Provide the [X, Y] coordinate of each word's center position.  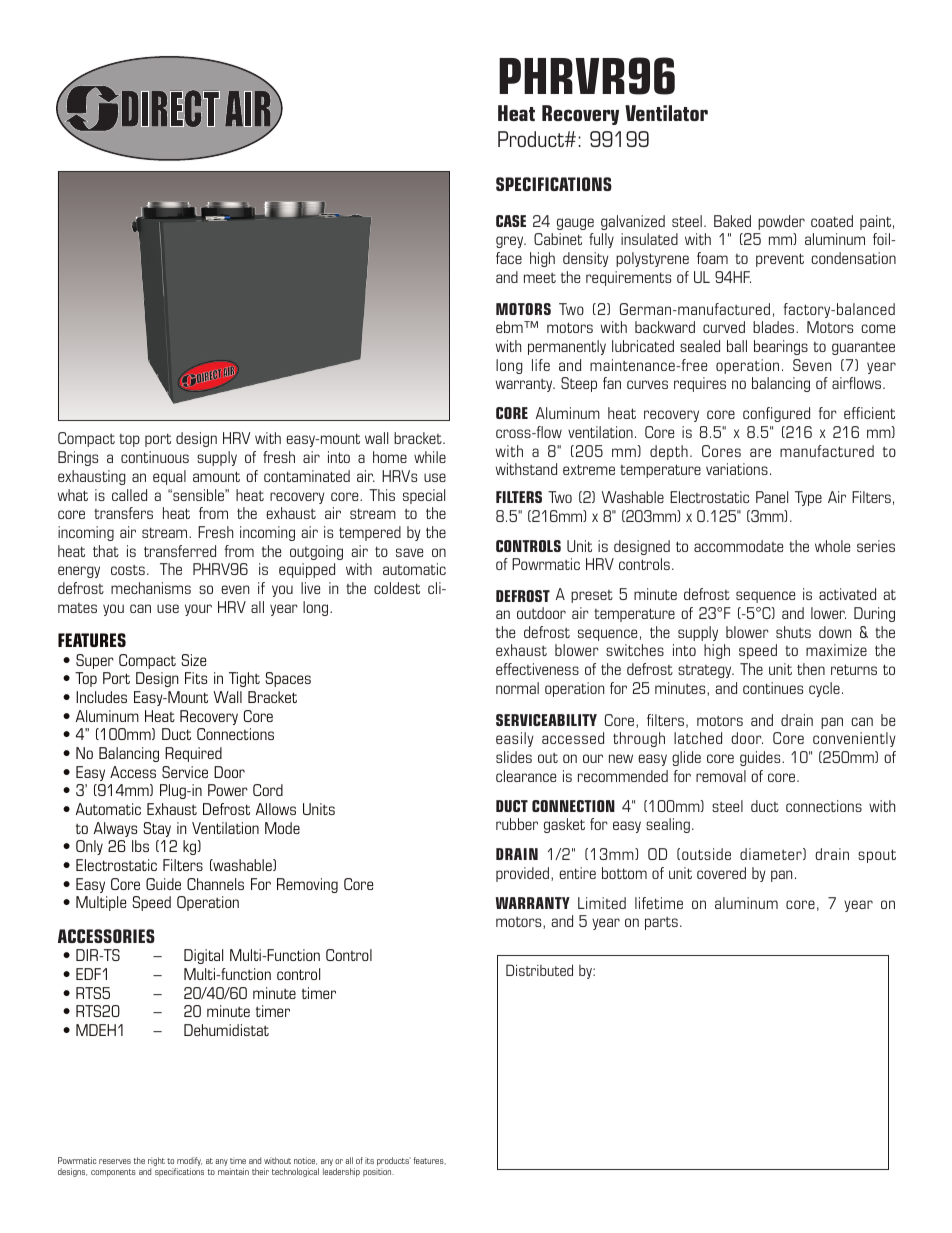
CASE [511, 221]
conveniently [854, 739]
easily [515, 739]
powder [781, 222]
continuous [155, 457]
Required [193, 754]
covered [721, 873]
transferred [180, 551]
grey [511, 242]
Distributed [539, 970]
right [156, 1161]
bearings [781, 347]
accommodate [738, 546]
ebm [510, 327]
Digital [203, 956]
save [409, 552]
